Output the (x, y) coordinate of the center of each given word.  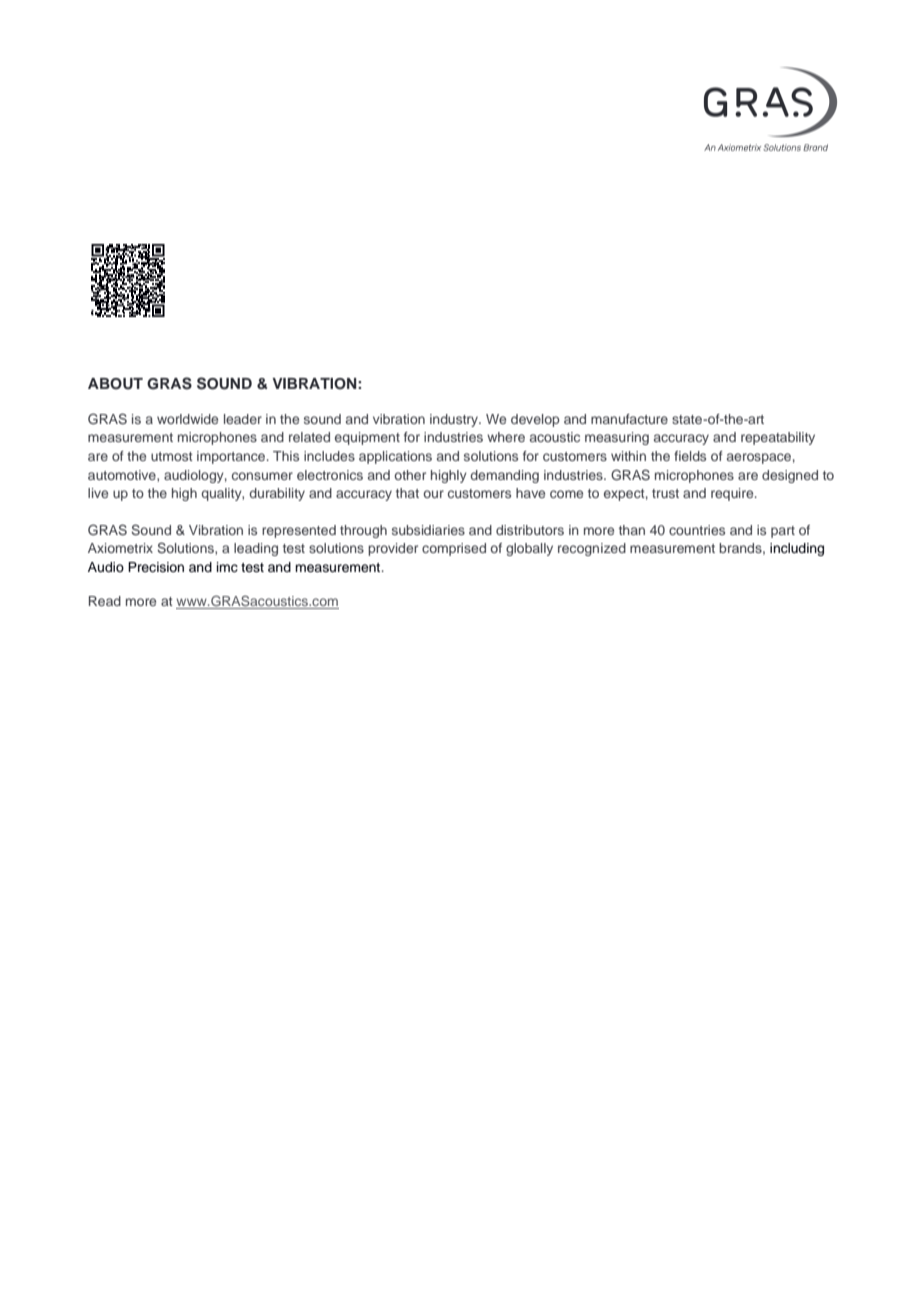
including (797, 549)
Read (105, 601)
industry (455, 420)
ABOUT (115, 384)
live (98, 493)
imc (227, 567)
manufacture (629, 419)
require (733, 494)
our (433, 494)
